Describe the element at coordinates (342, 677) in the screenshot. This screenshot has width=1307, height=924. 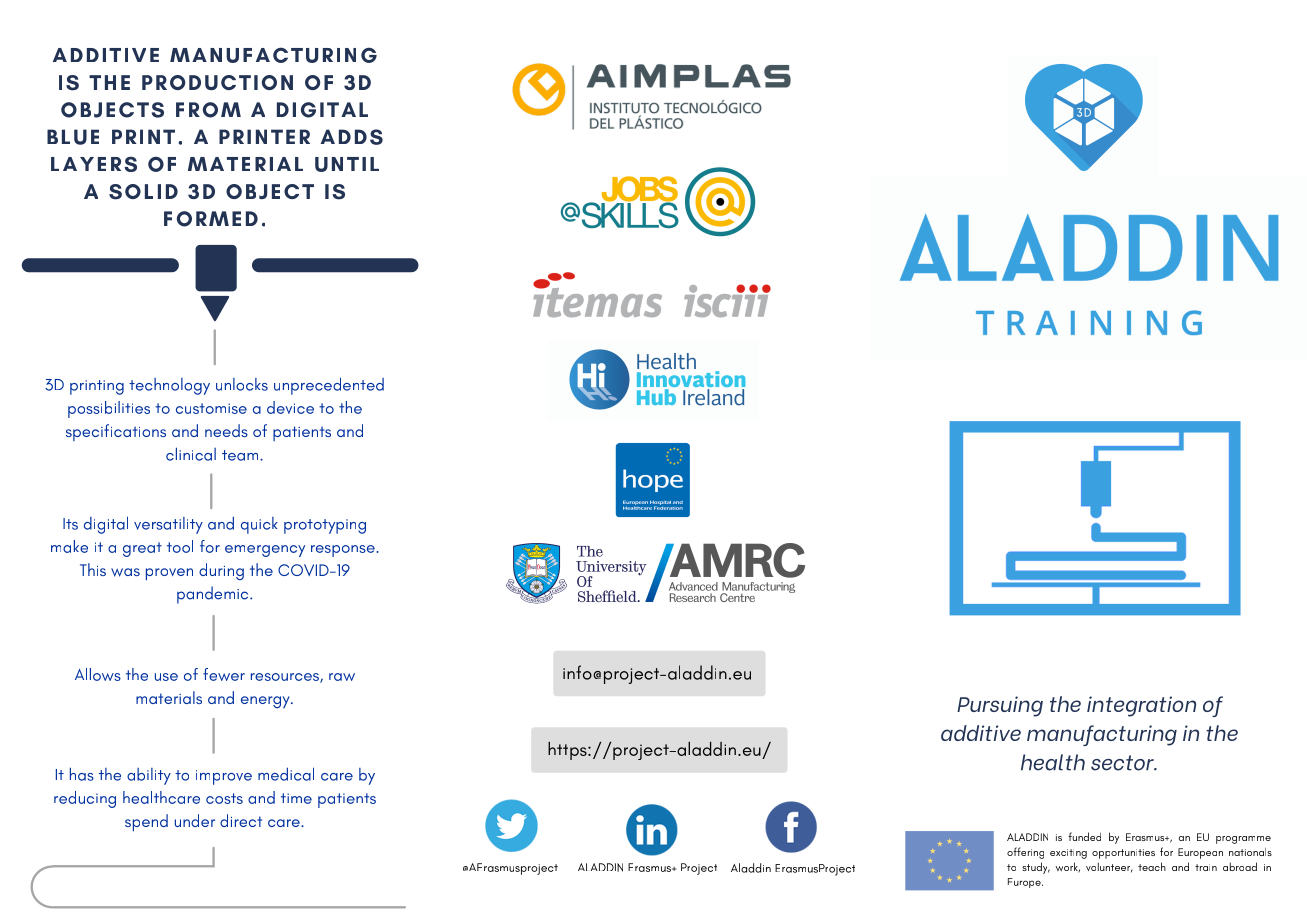
I see `raw` at that location.
